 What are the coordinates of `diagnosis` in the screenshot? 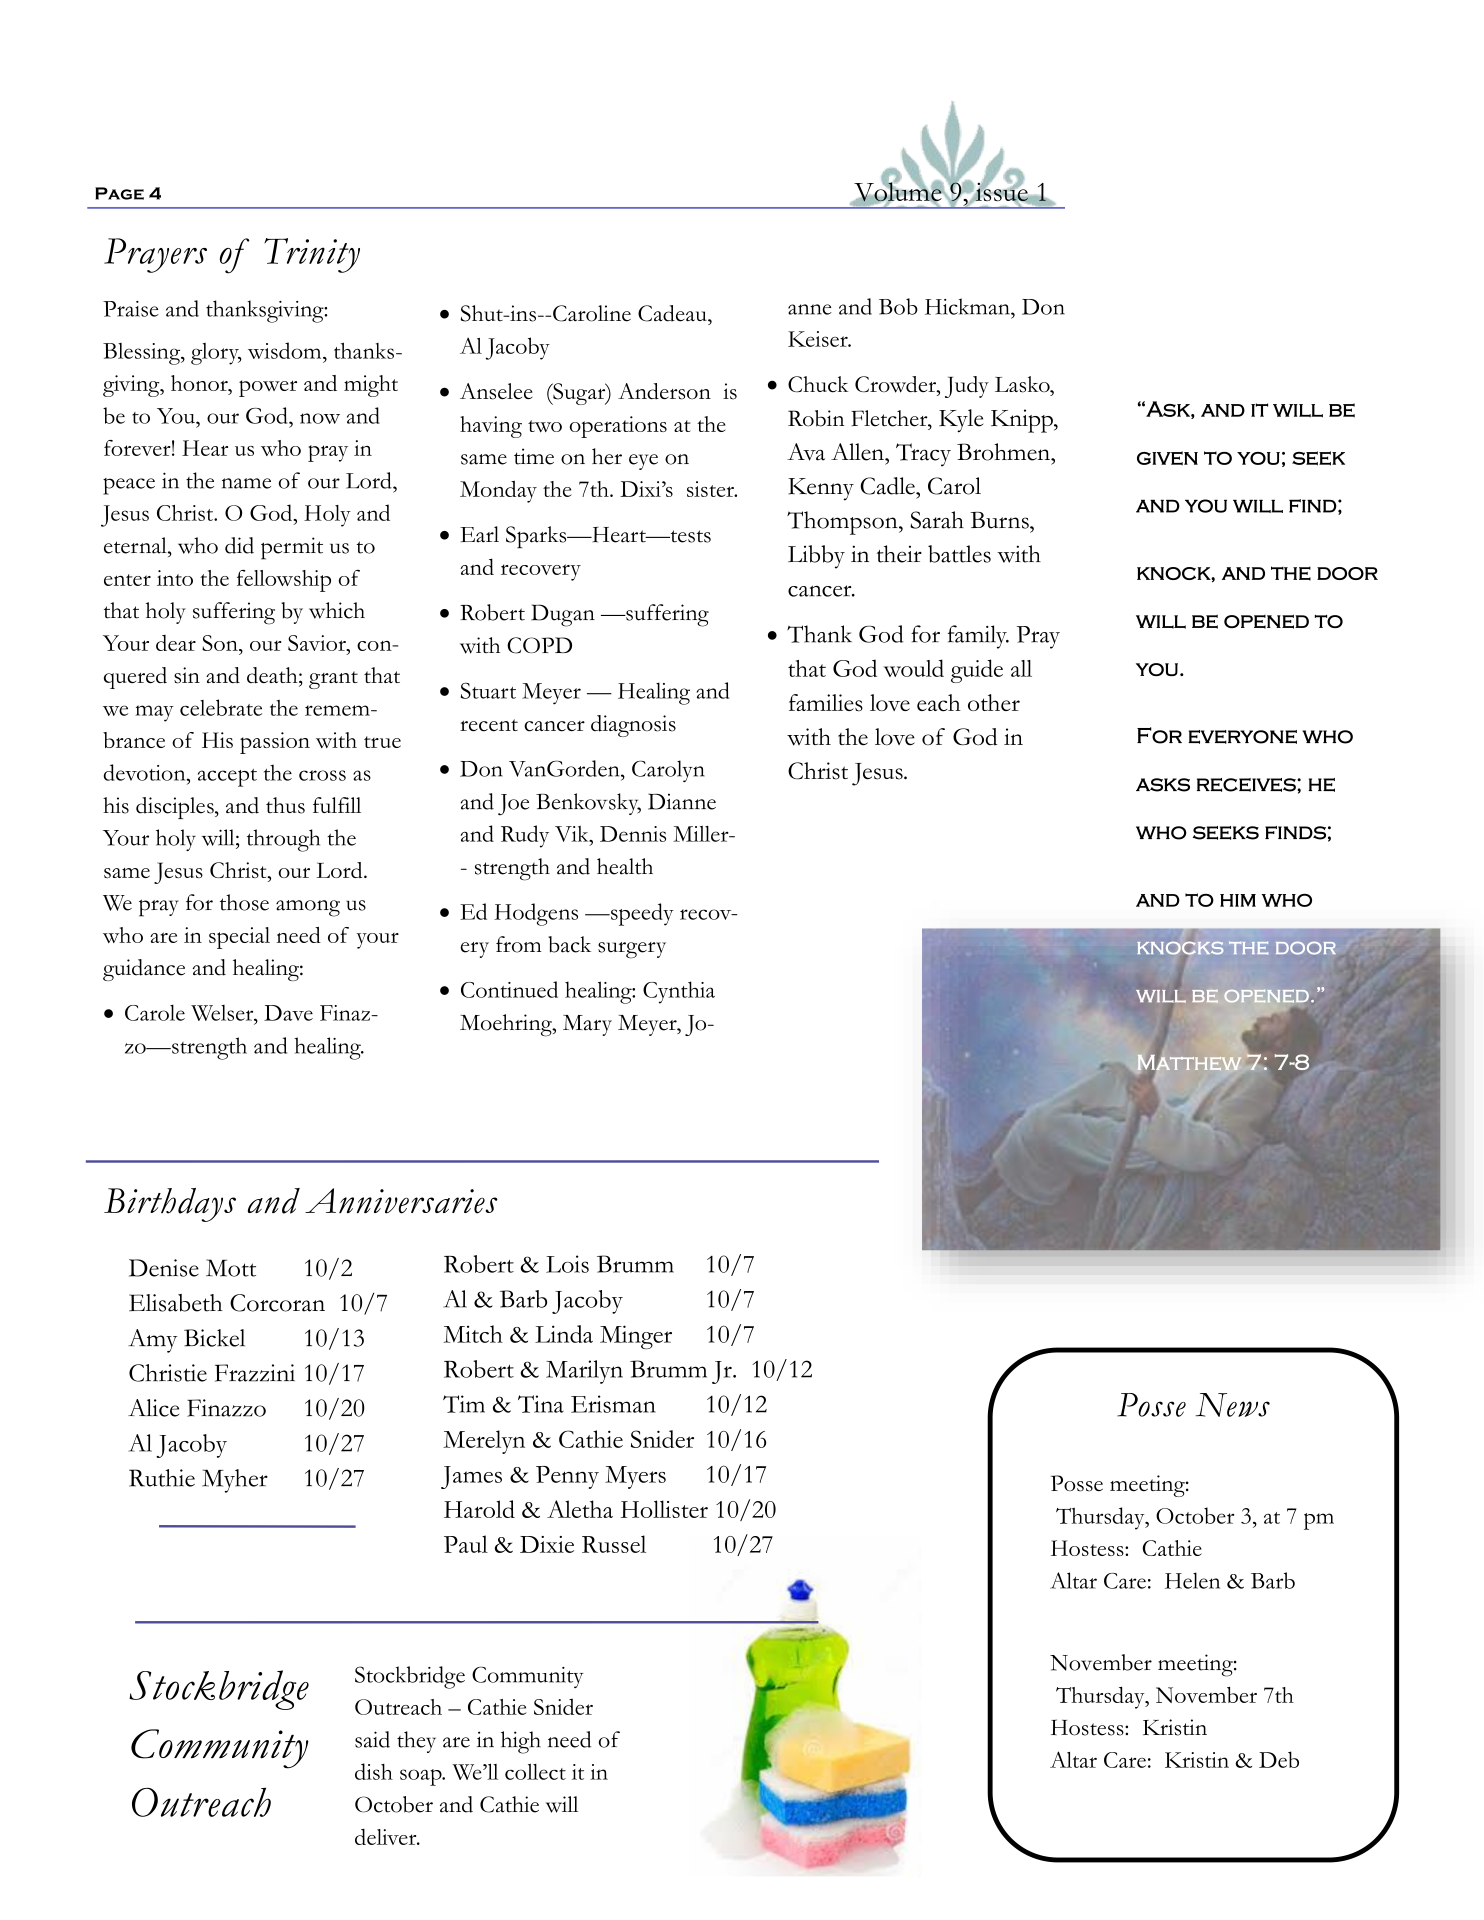 It's located at (633, 726).
